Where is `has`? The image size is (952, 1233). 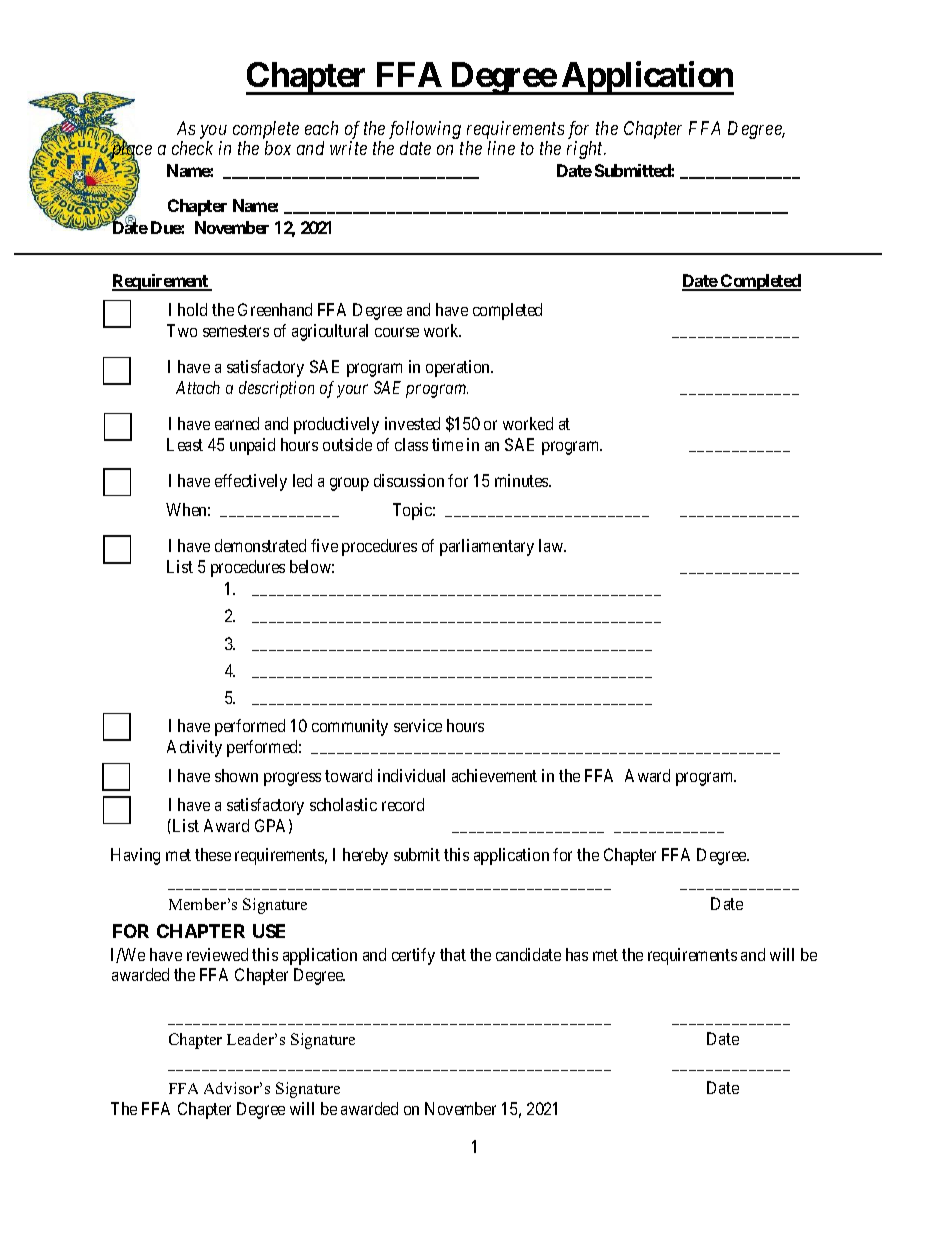
has is located at coordinates (577, 954).
